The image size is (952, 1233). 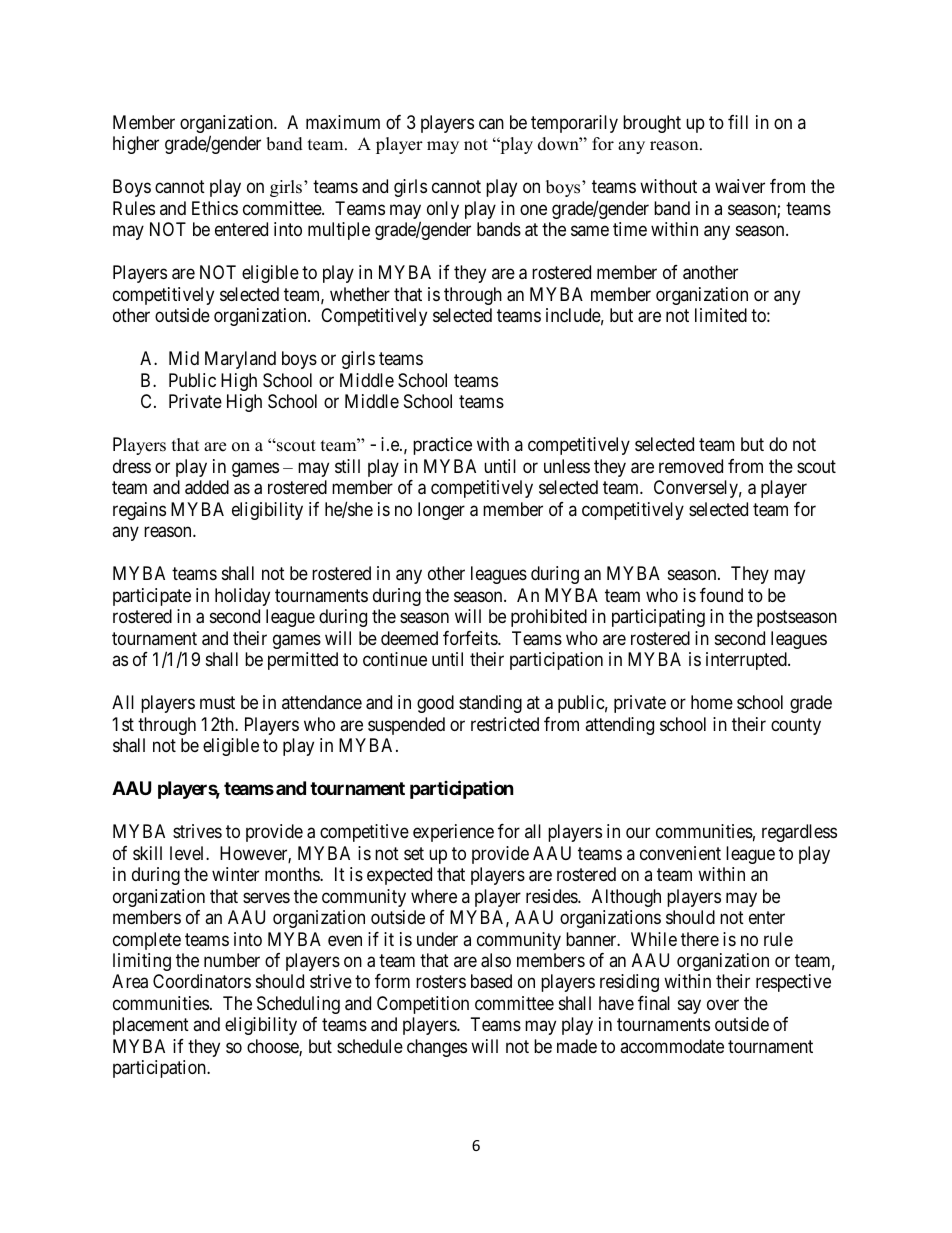 I want to click on Competition, so click(x=423, y=1005).
